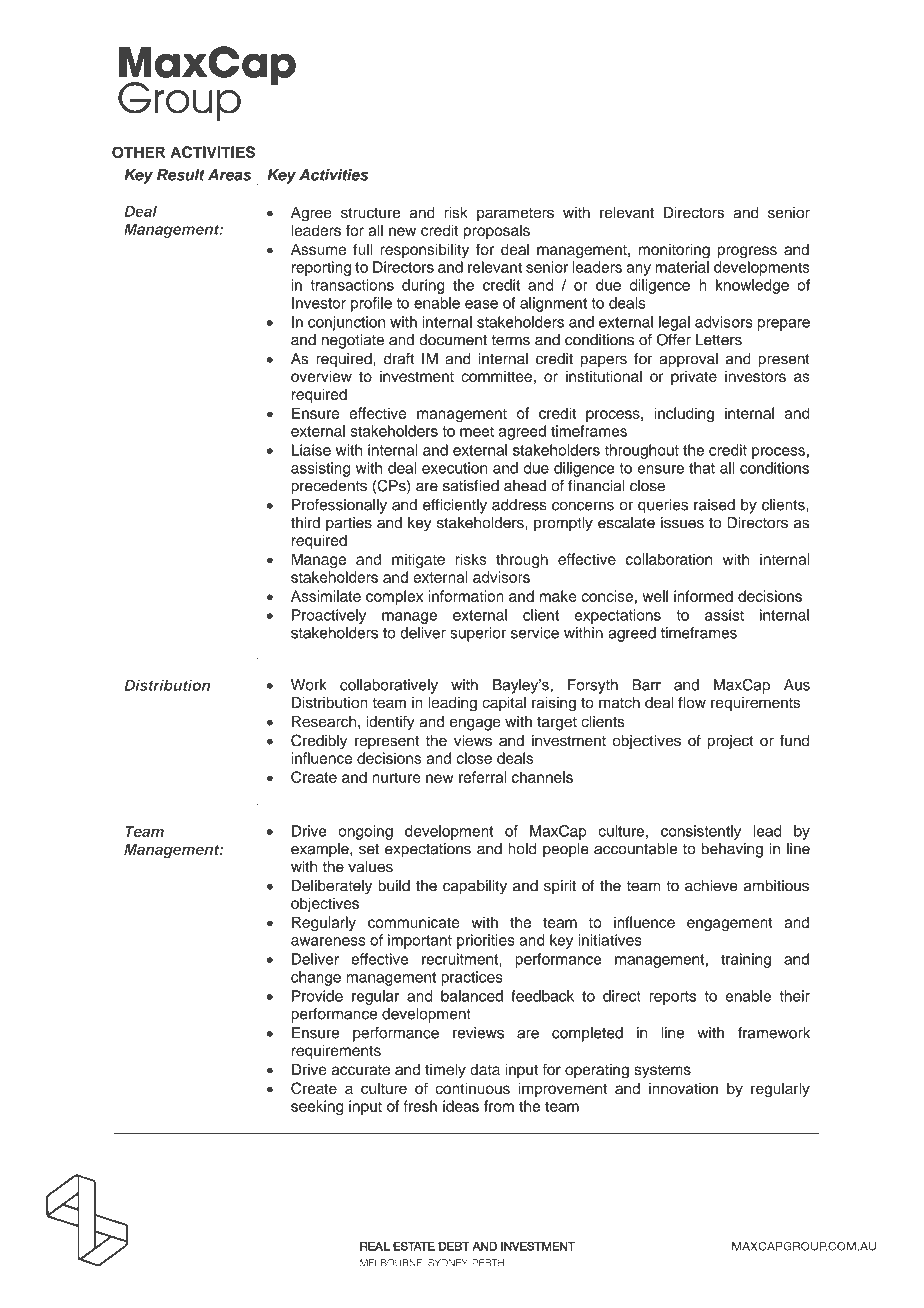 Image resolution: width=924 pixels, height=1308 pixels. Describe the element at coordinates (477, 431) in the document. I see `meet` at that location.
